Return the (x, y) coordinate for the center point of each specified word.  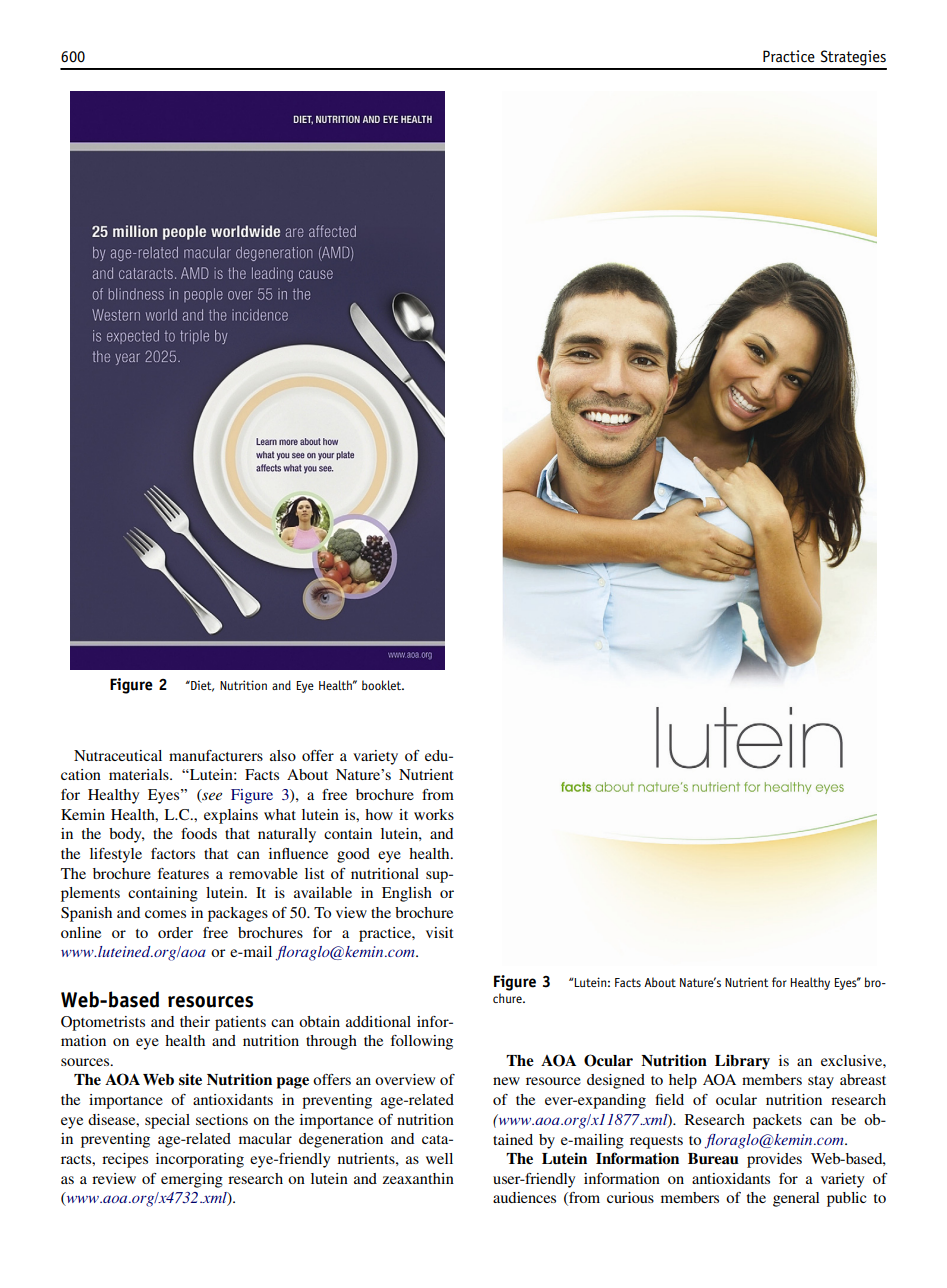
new (506, 1081)
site (190, 1079)
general (796, 1199)
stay (821, 1082)
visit (440, 932)
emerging (192, 1180)
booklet (383, 685)
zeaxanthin (418, 1178)
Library (742, 1062)
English (407, 894)
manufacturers (216, 755)
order (175, 932)
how (379, 814)
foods (199, 833)
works (434, 814)
